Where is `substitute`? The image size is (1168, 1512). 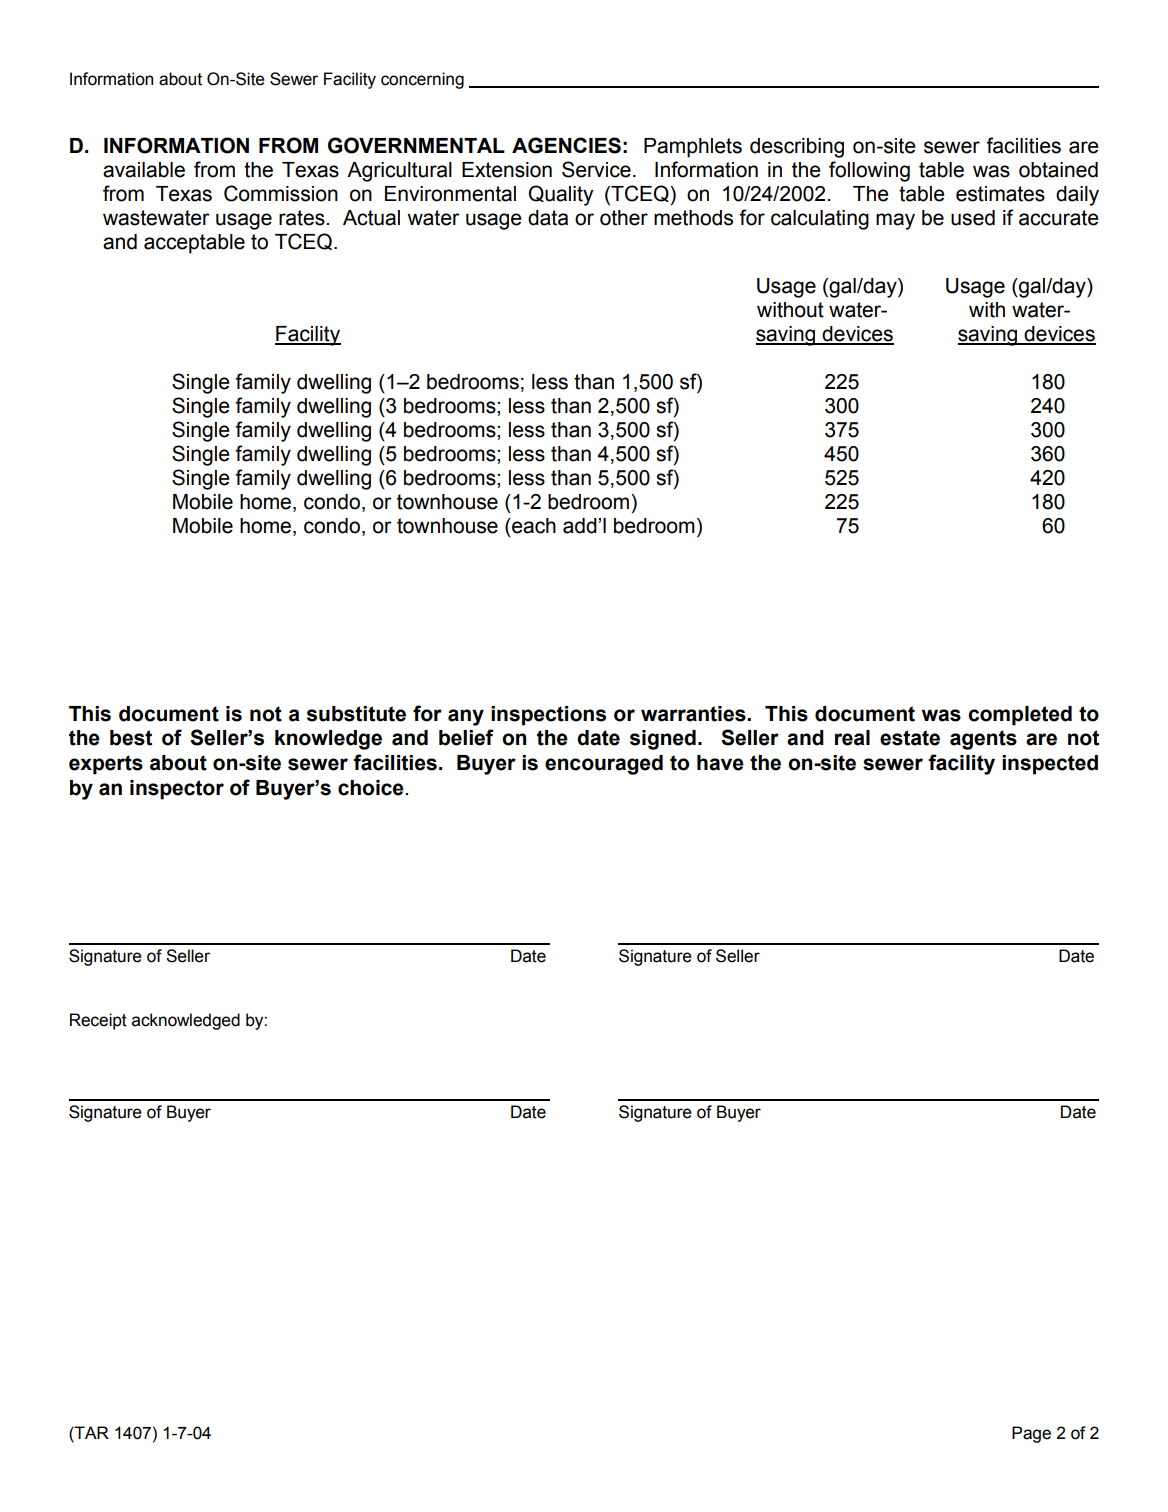 substitute is located at coordinates (356, 714).
